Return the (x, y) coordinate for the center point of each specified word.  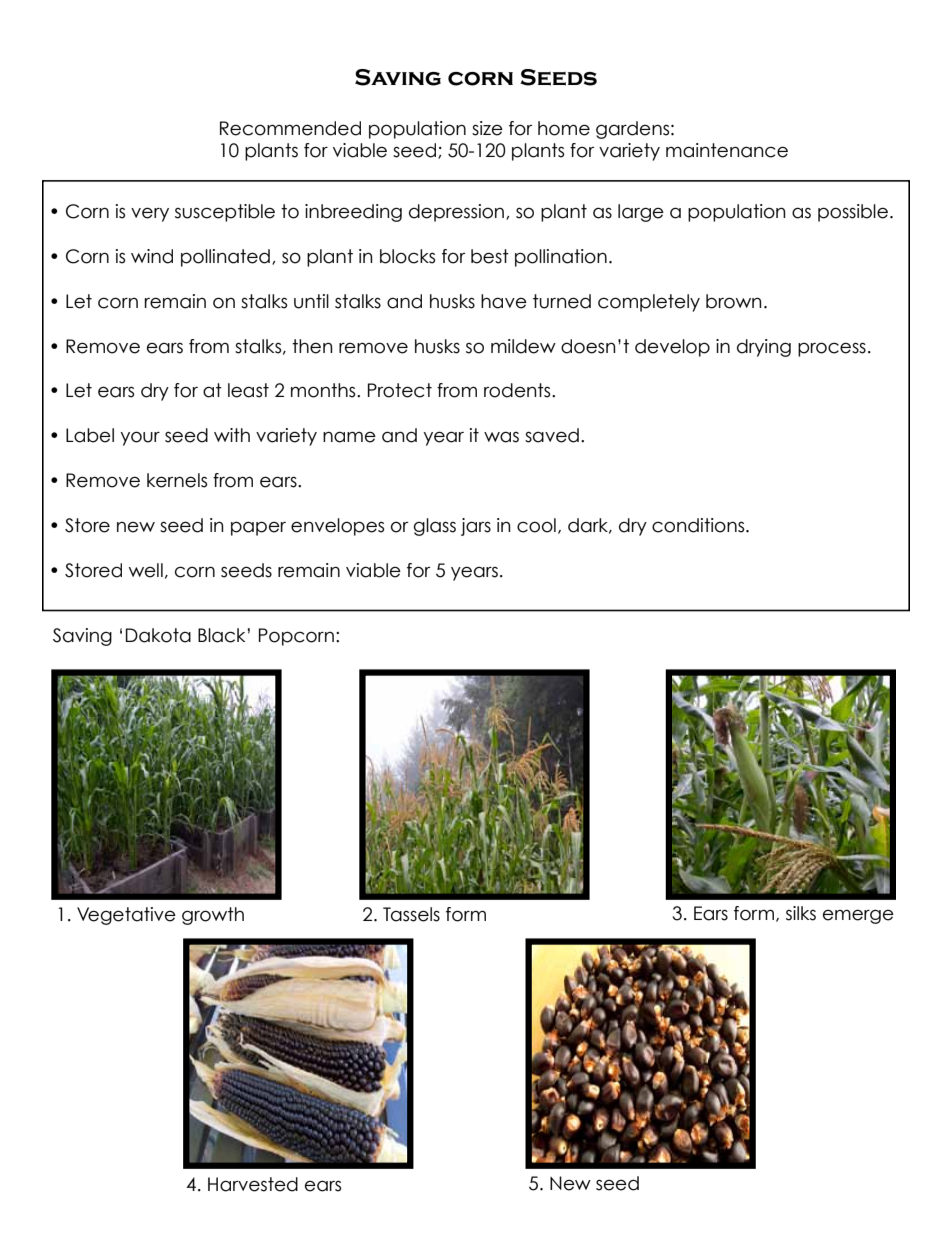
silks (801, 913)
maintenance (727, 150)
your (140, 438)
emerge (858, 916)
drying (764, 348)
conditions (699, 525)
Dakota (158, 635)
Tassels (411, 914)
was (501, 437)
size (487, 128)
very (150, 214)
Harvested (253, 1184)
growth (213, 916)
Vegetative (126, 916)
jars (476, 527)
